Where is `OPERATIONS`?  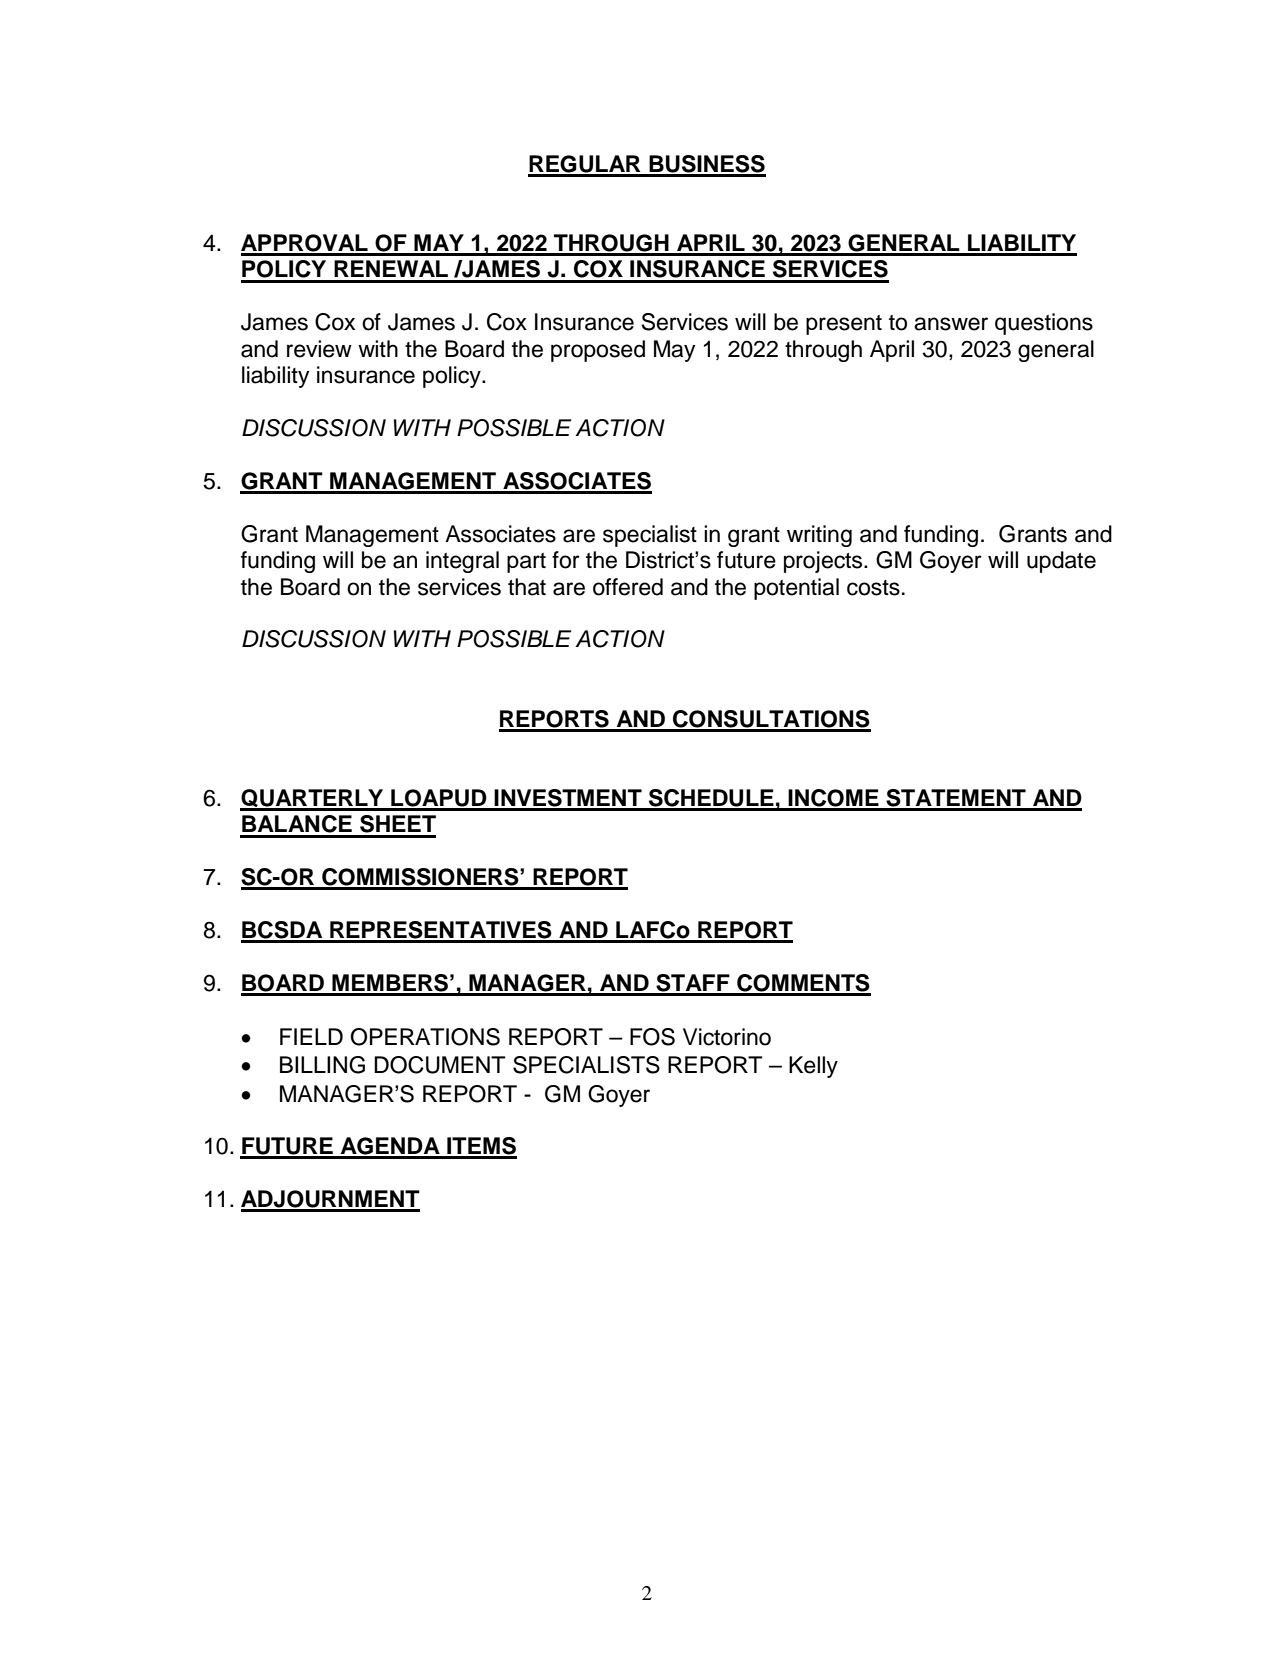
OPERATIONS is located at coordinates (425, 1037).
